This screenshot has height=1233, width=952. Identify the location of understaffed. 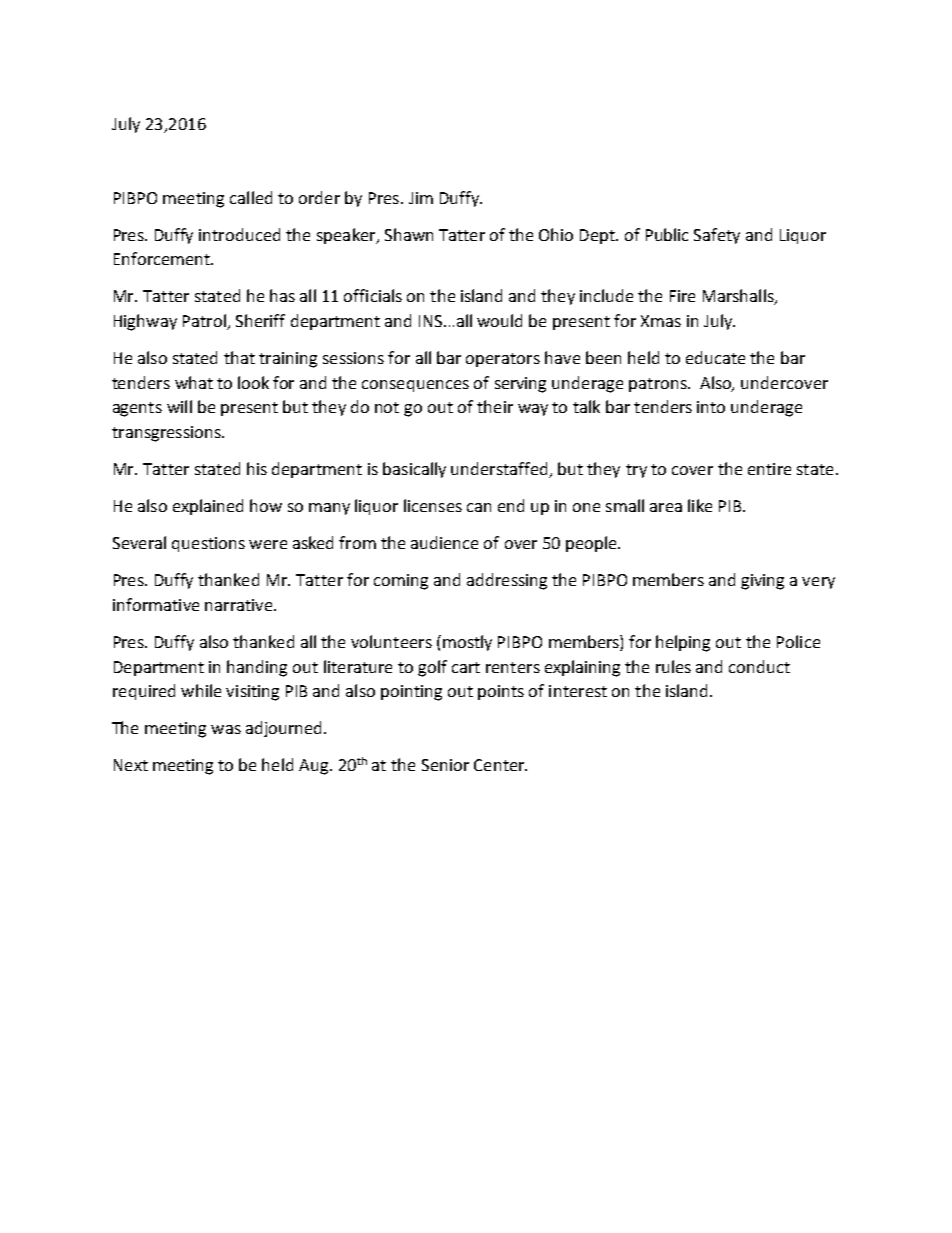
(500, 470).
